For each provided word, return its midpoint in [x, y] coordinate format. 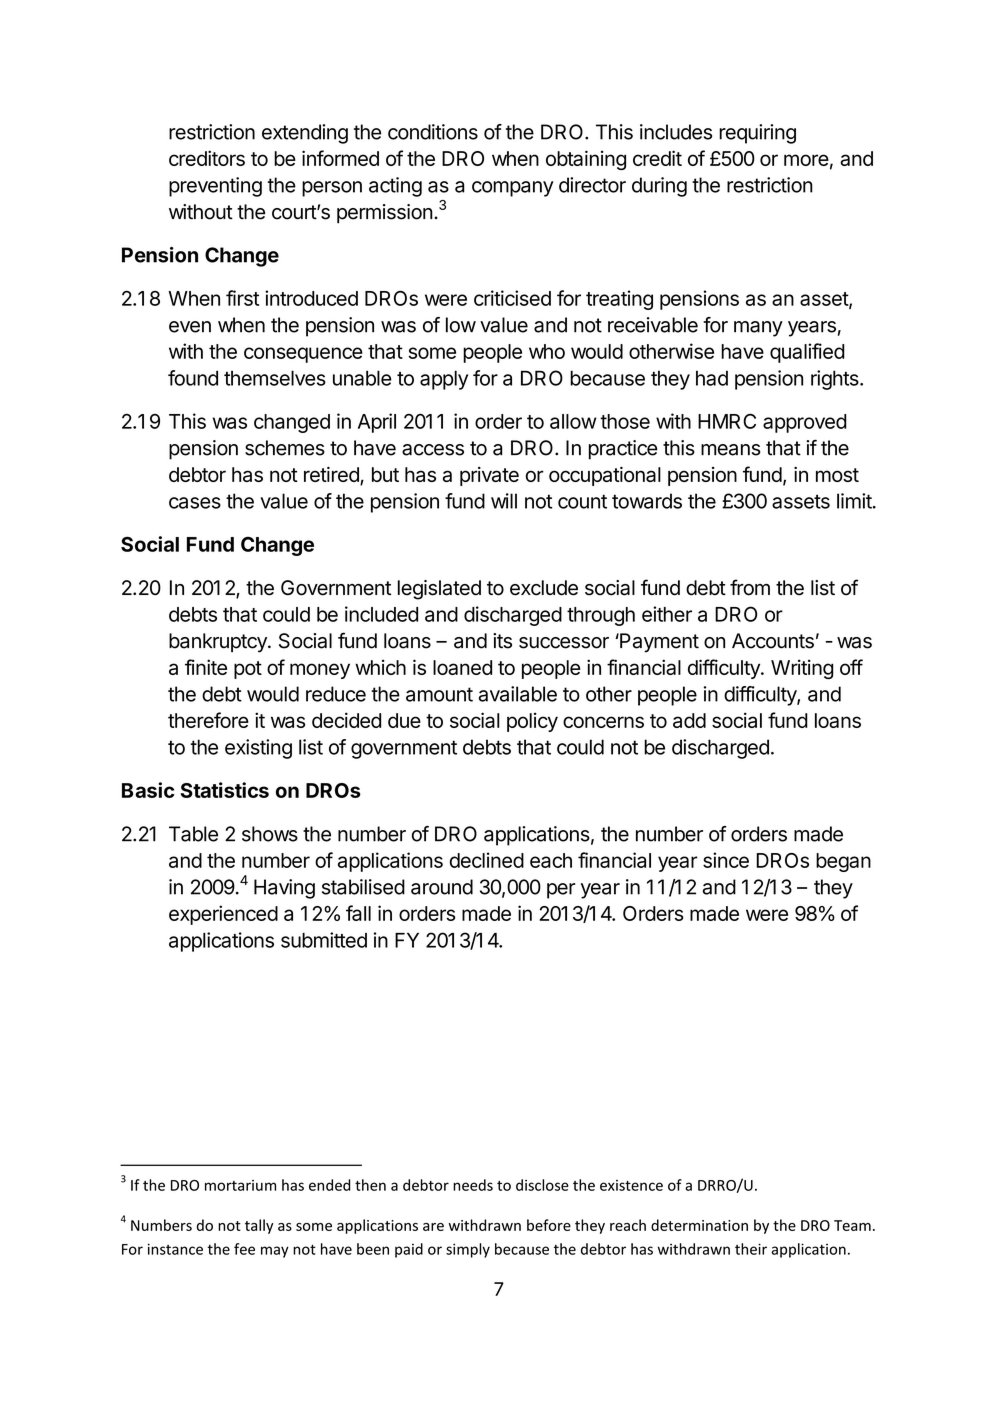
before [549, 1225]
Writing [802, 669]
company [513, 189]
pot [248, 670]
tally [259, 1226]
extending [305, 134]
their [751, 1249]
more [806, 160]
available [518, 694]
